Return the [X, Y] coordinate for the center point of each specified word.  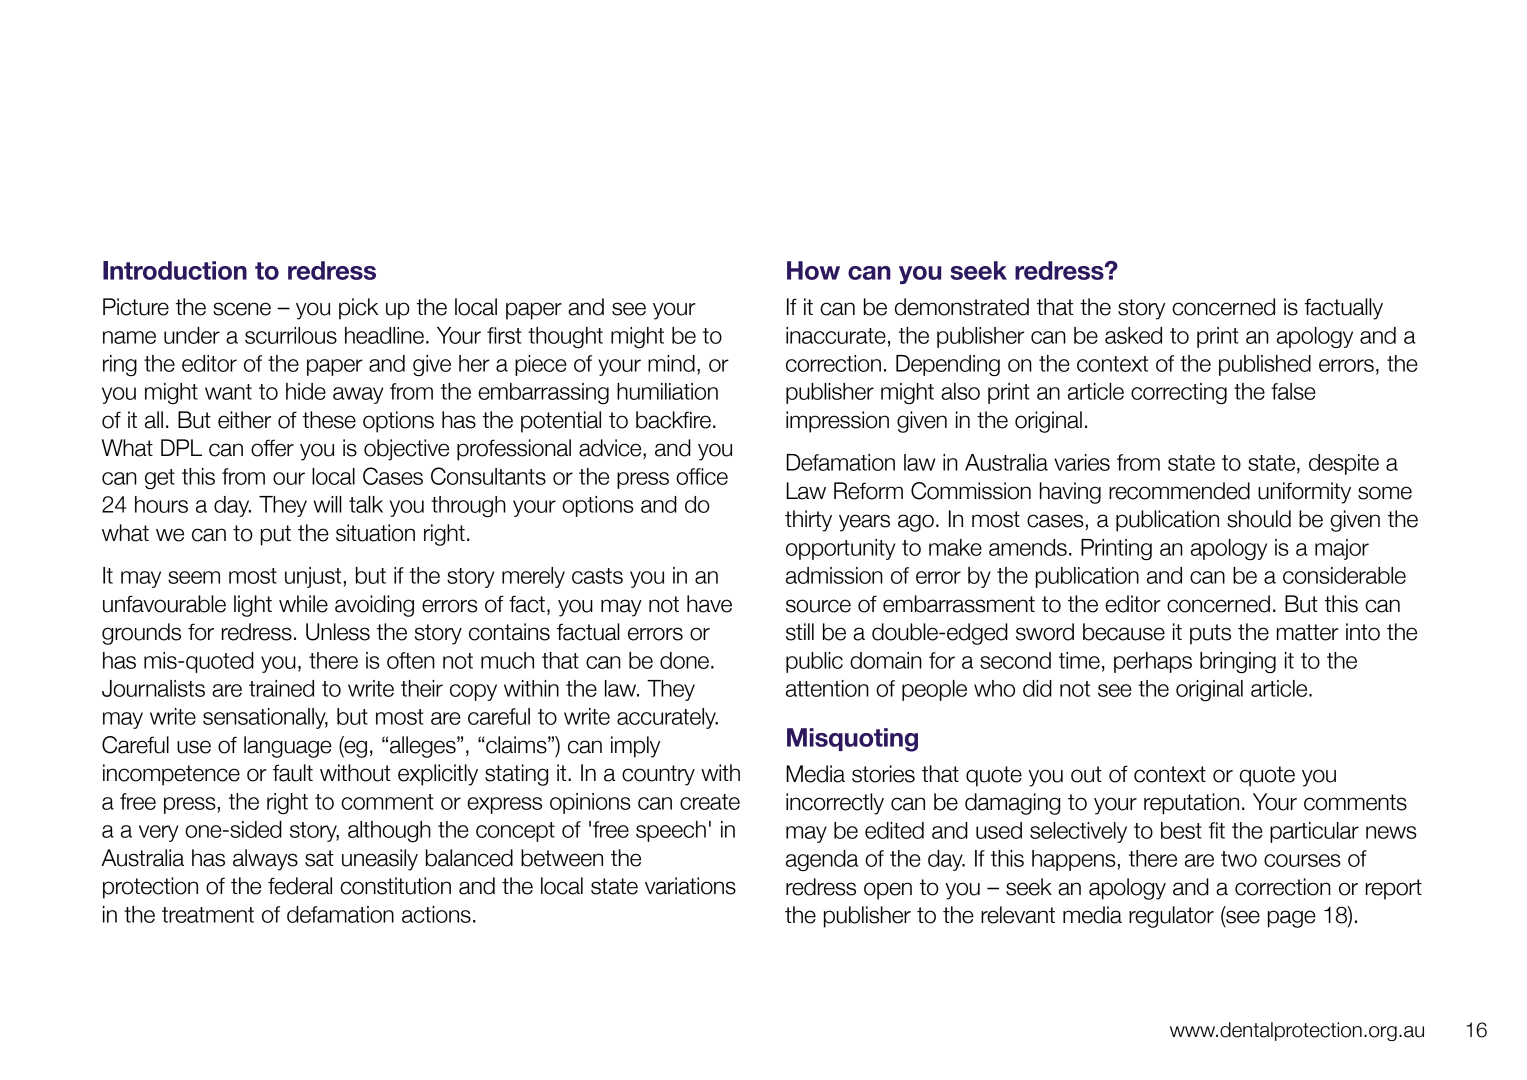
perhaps [1153, 662]
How [813, 270]
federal [300, 886]
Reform [868, 491]
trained [281, 688]
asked [1133, 335]
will [327, 504]
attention [827, 688]
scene [242, 309]
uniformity [1304, 493]
